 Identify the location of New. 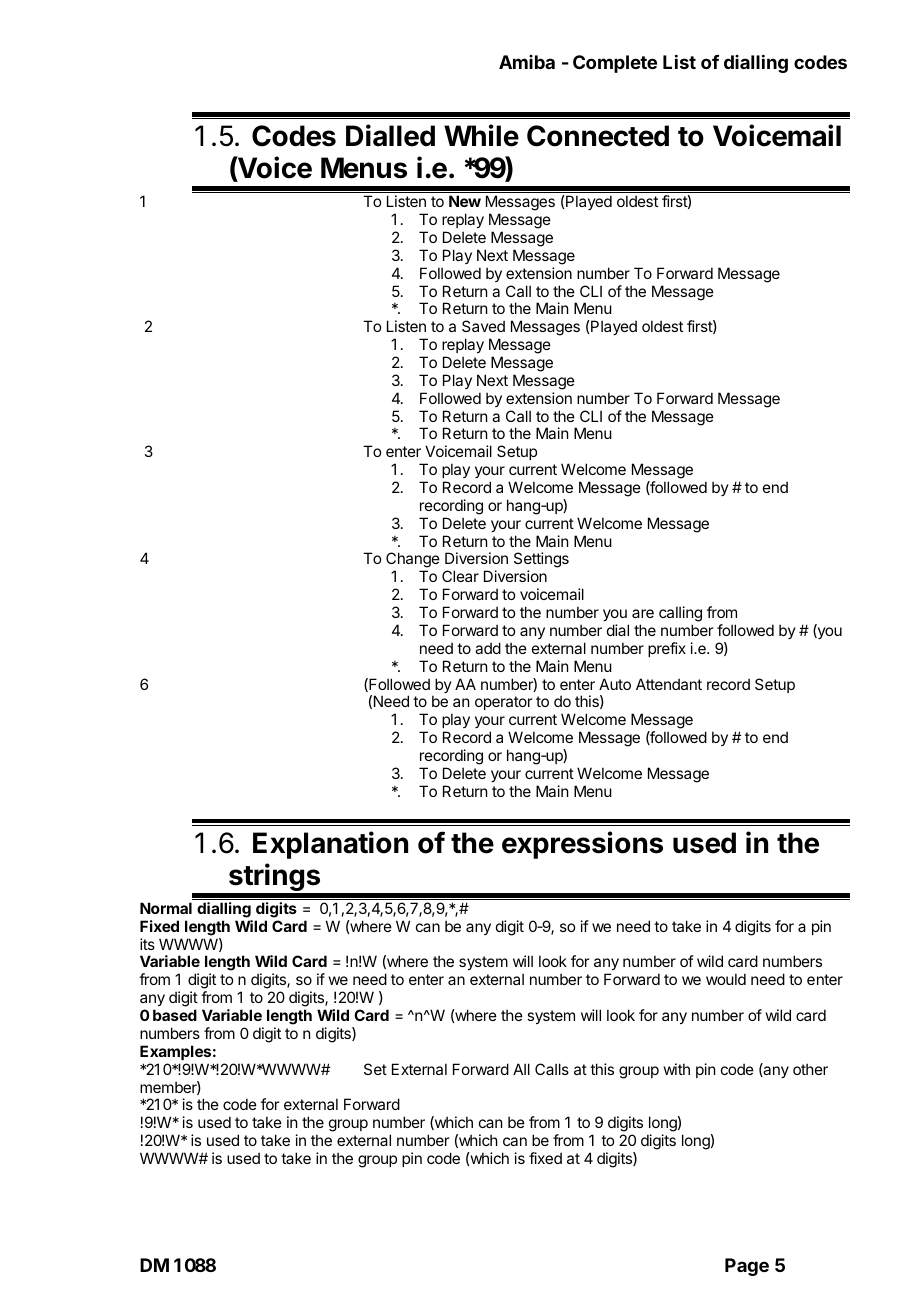
(465, 201).
